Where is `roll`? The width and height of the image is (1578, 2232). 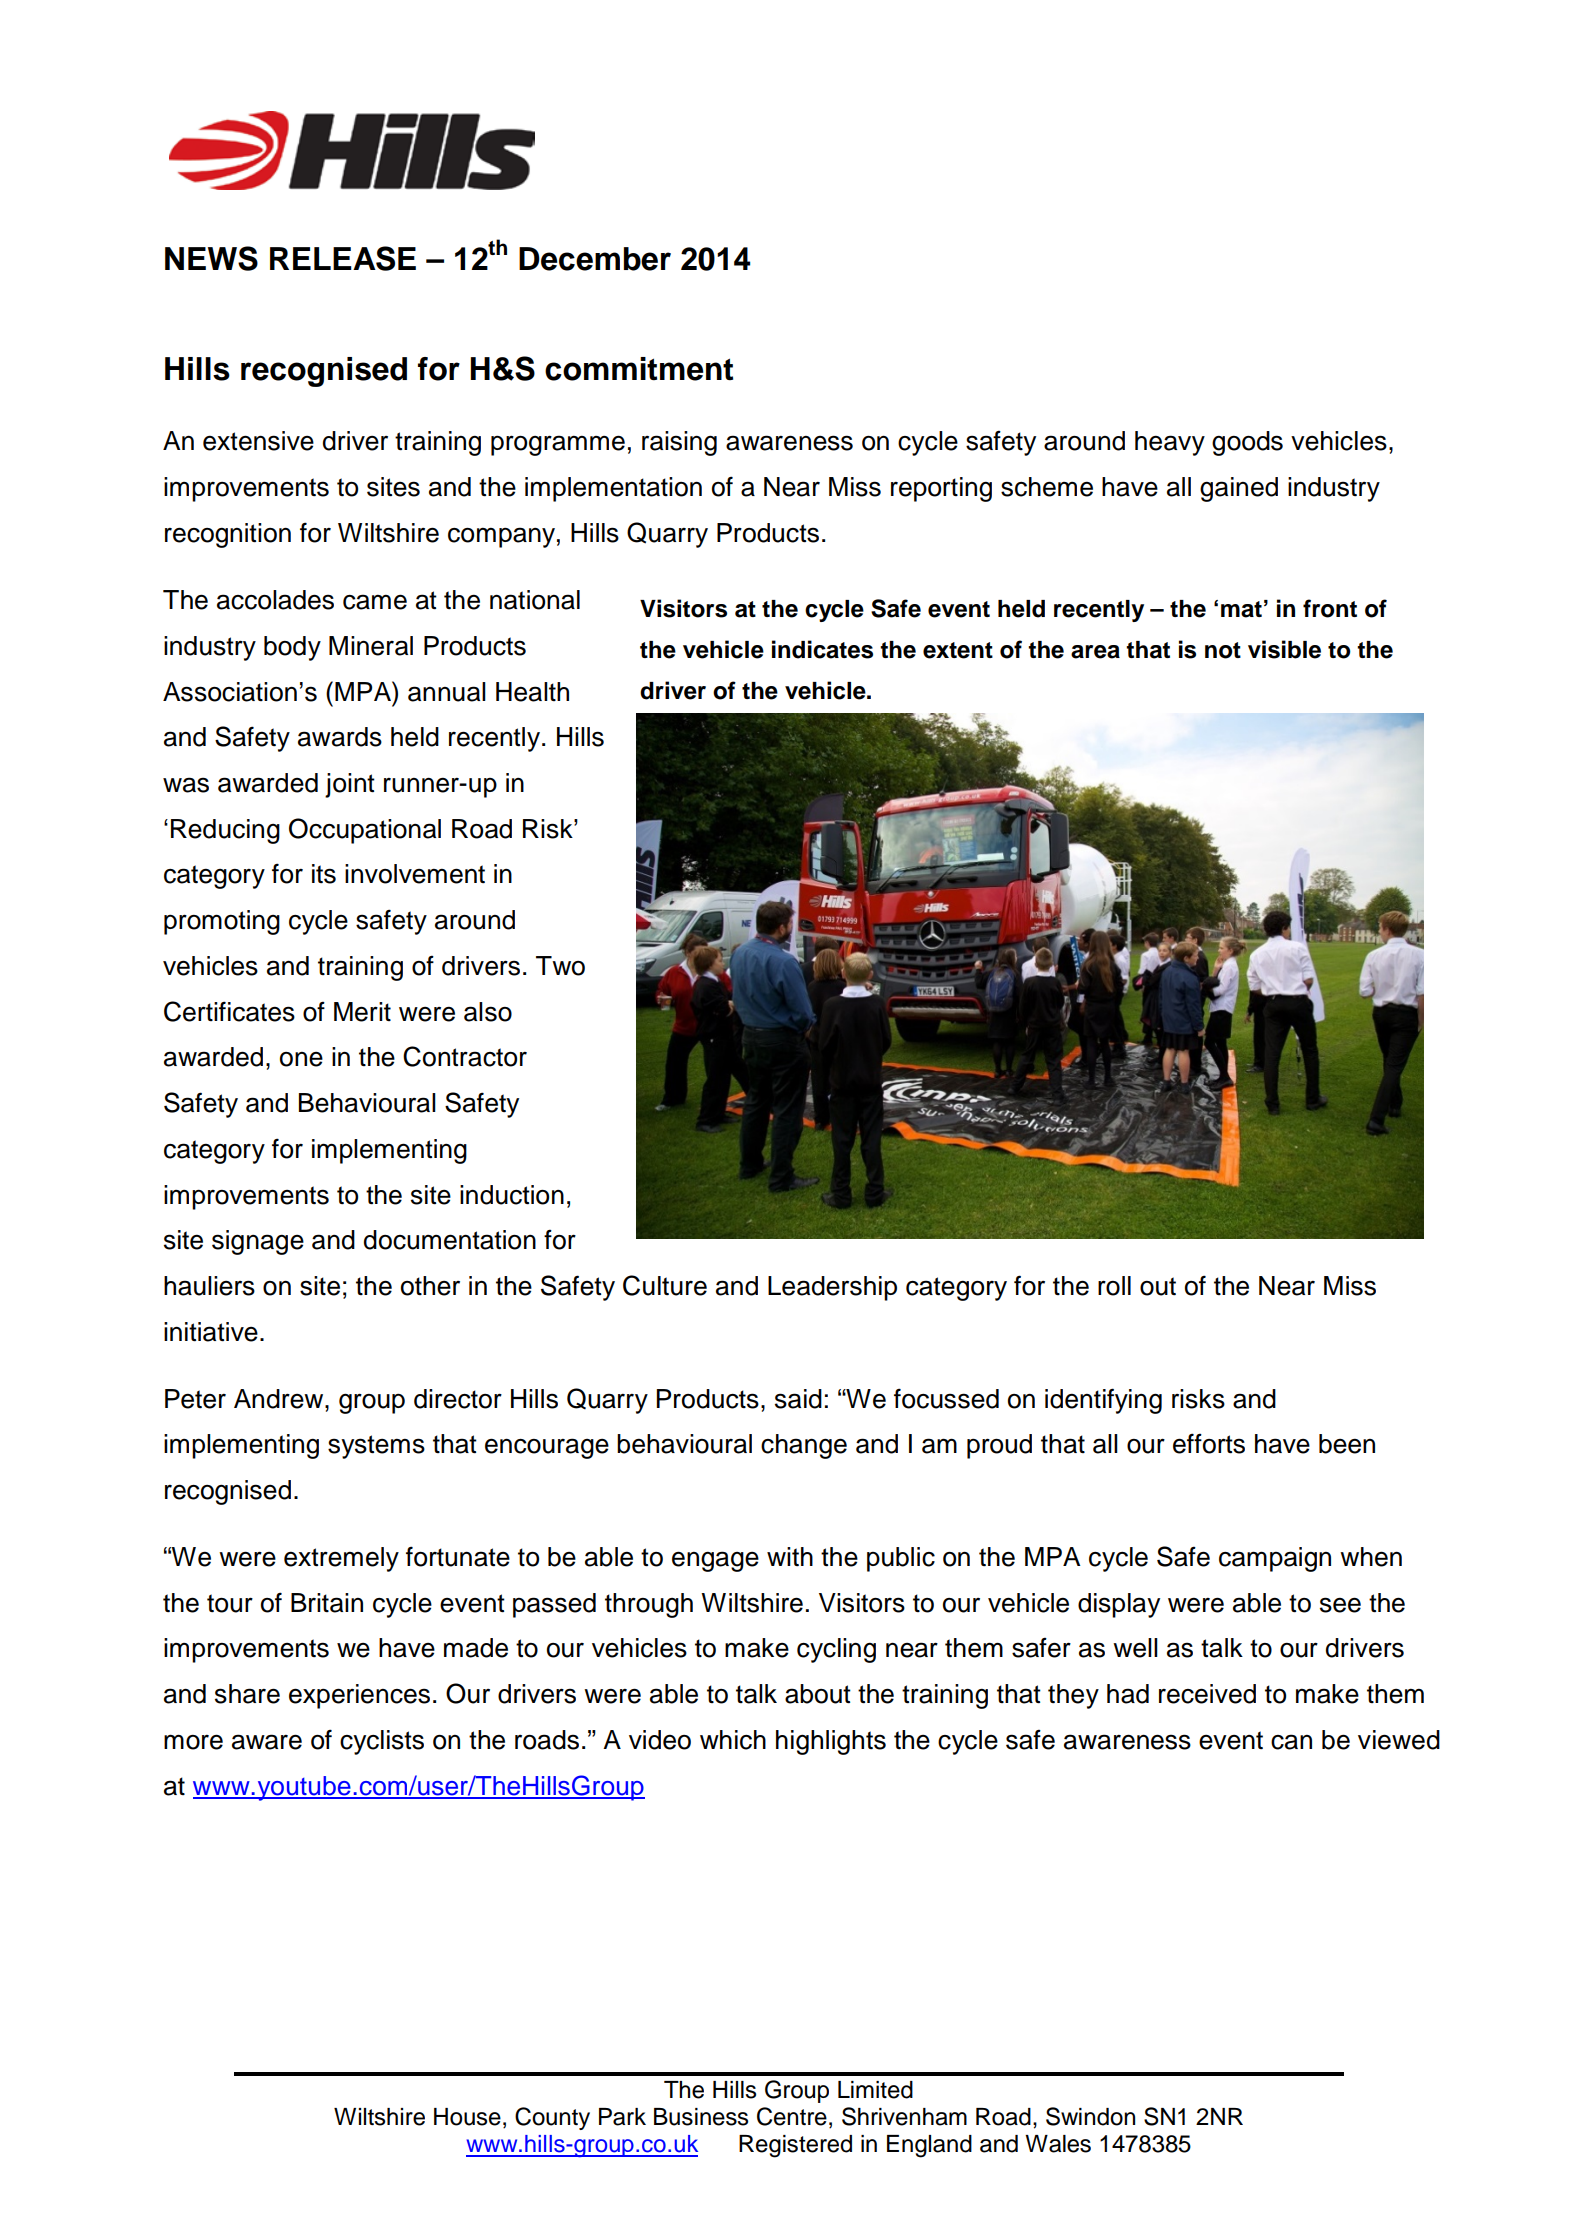
roll is located at coordinates (1114, 1286).
